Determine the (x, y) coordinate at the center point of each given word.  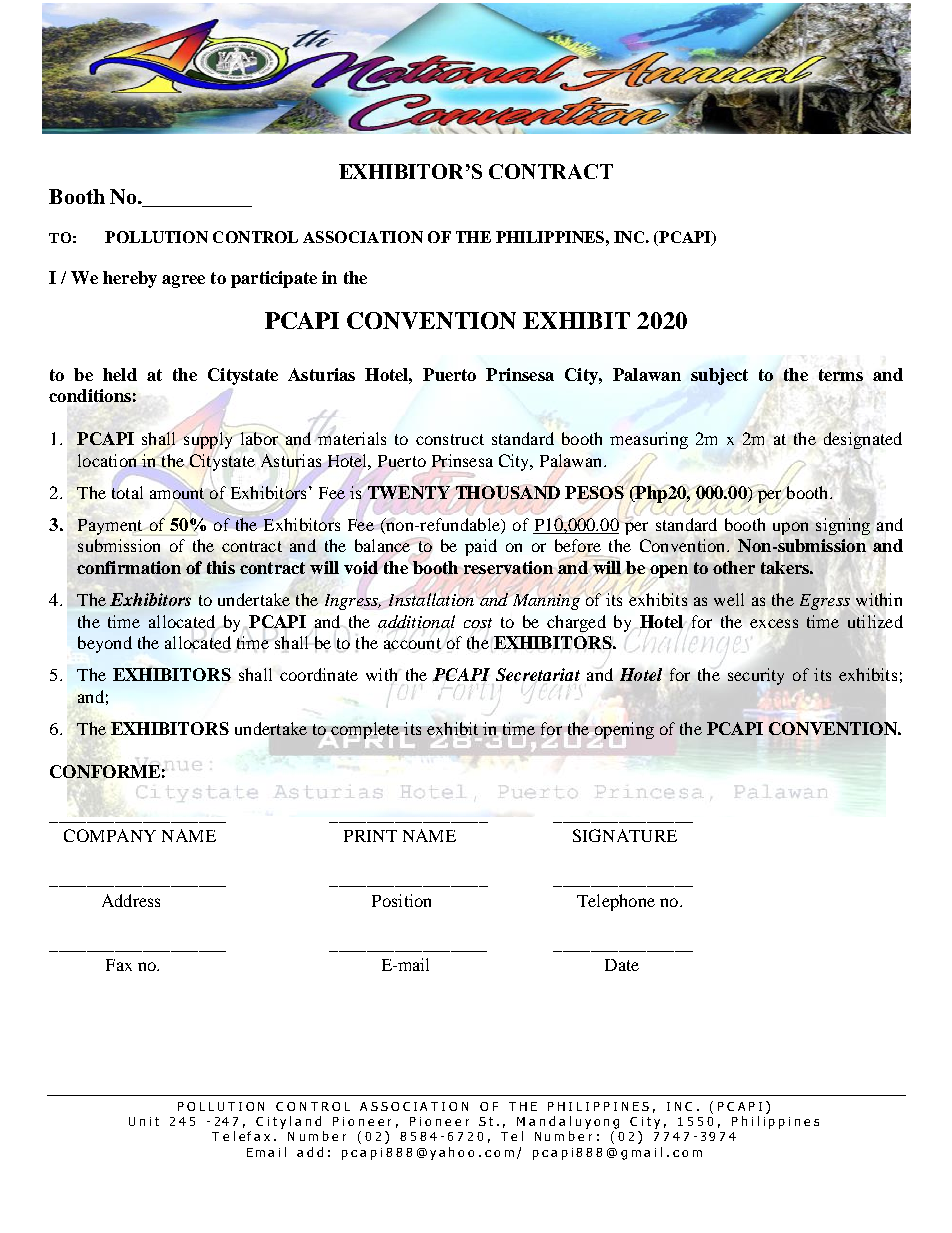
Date (622, 965)
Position (401, 900)
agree (183, 281)
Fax (119, 965)
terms (841, 375)
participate (274, 279)
